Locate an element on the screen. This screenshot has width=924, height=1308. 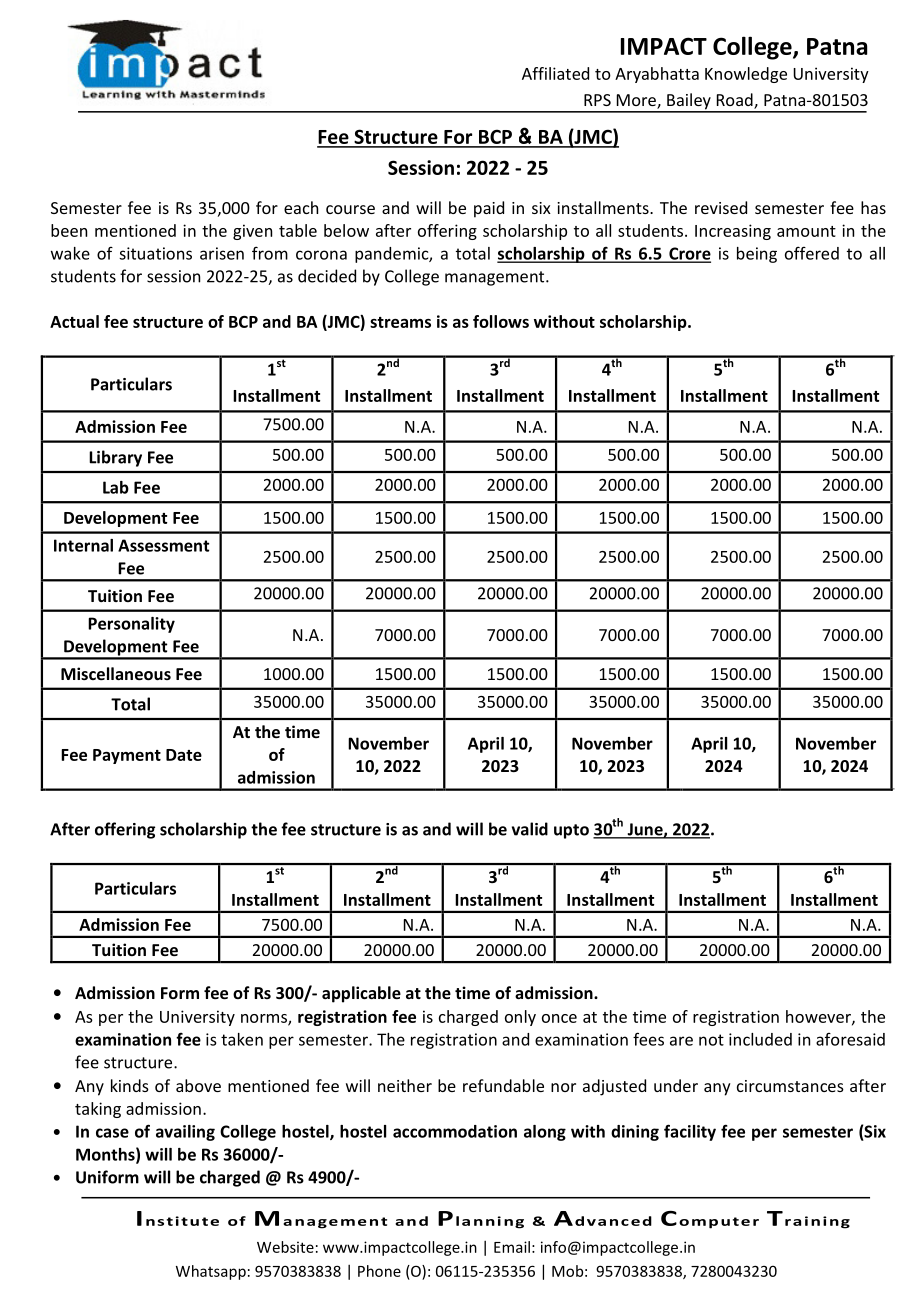
given is located at coordinates (252, 232).
